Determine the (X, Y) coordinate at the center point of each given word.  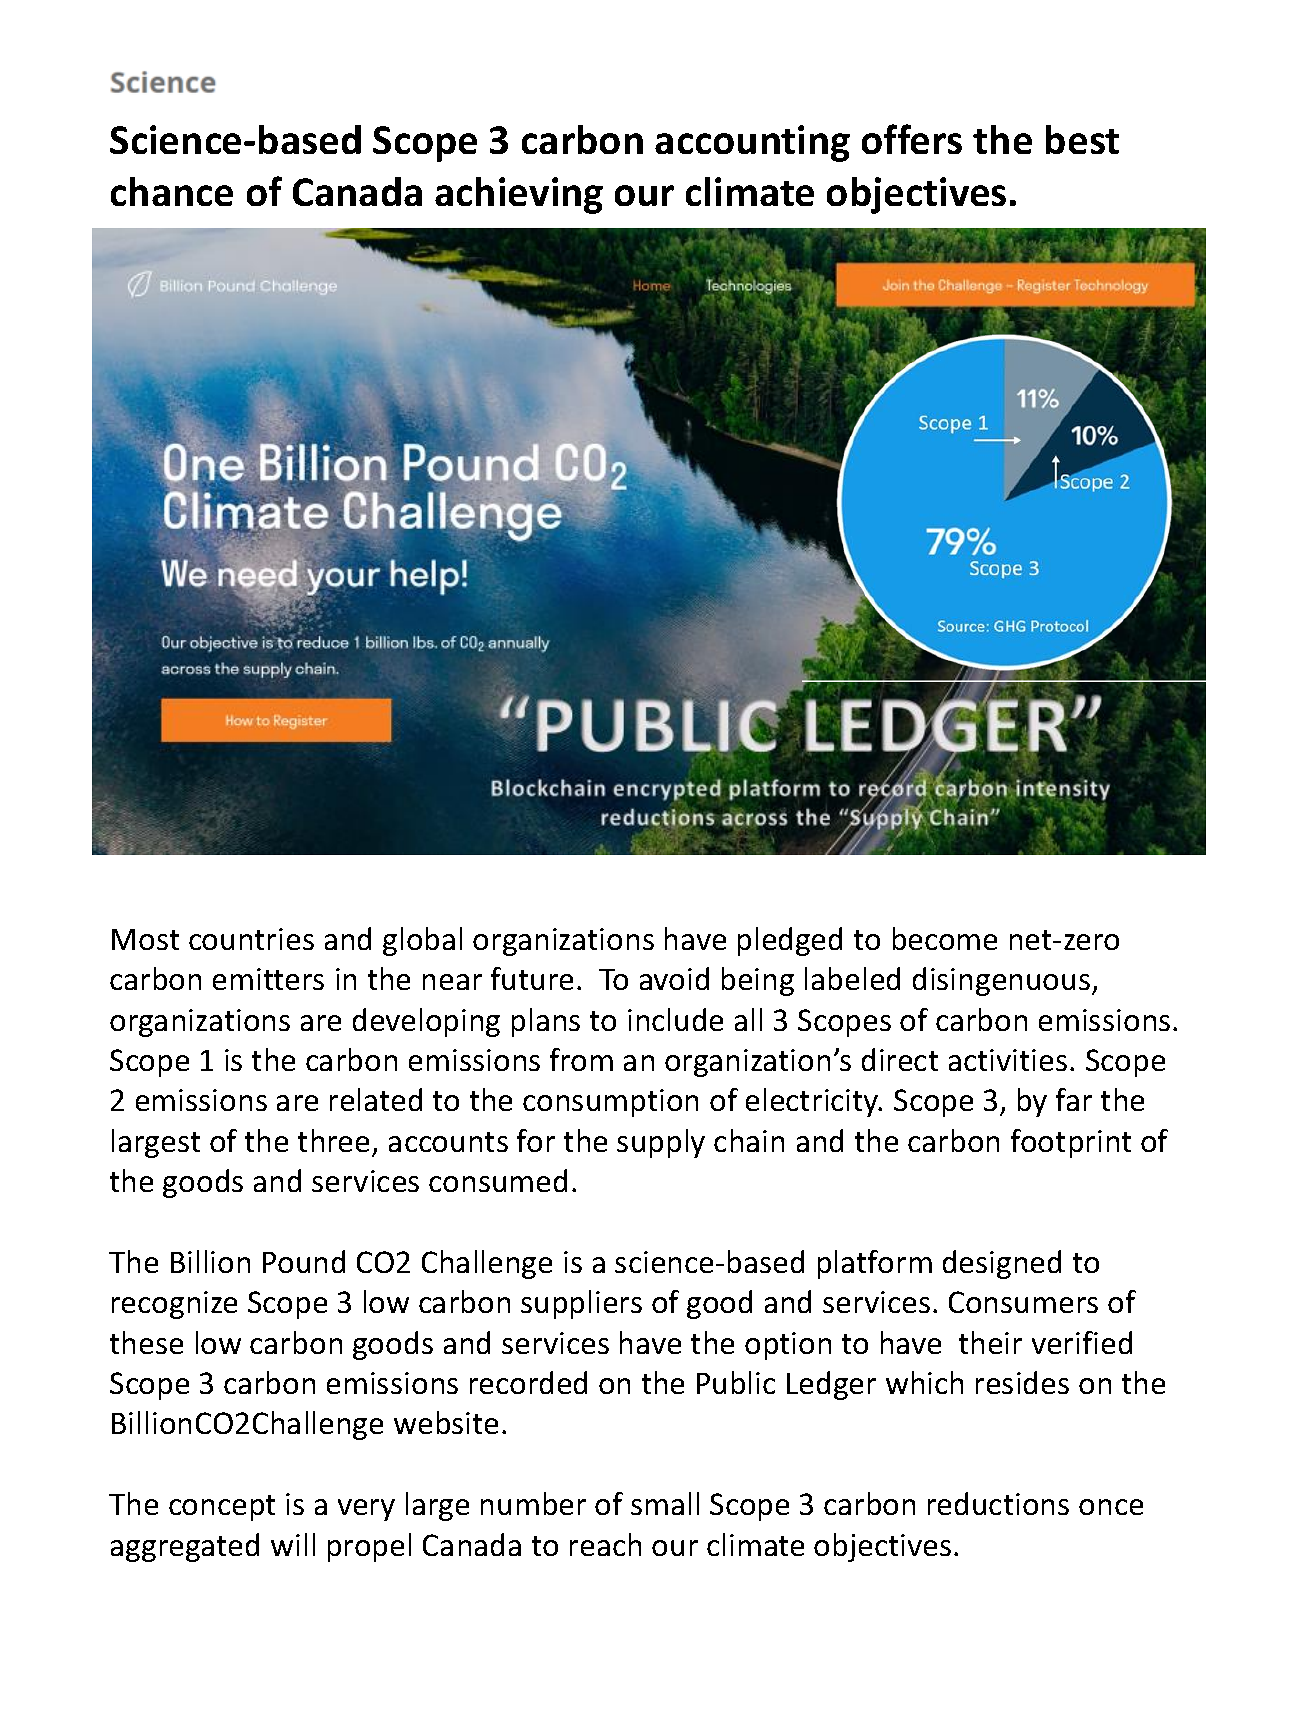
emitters (268, 979)
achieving (519, 195)
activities (1008, 1060)
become (945, 938)
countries (251, 939)
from (581, 1059)
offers (912, 139)
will (293, 1544)
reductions (998, 1503)
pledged (790, 941)
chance (172, 191)
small (665, 1503)
